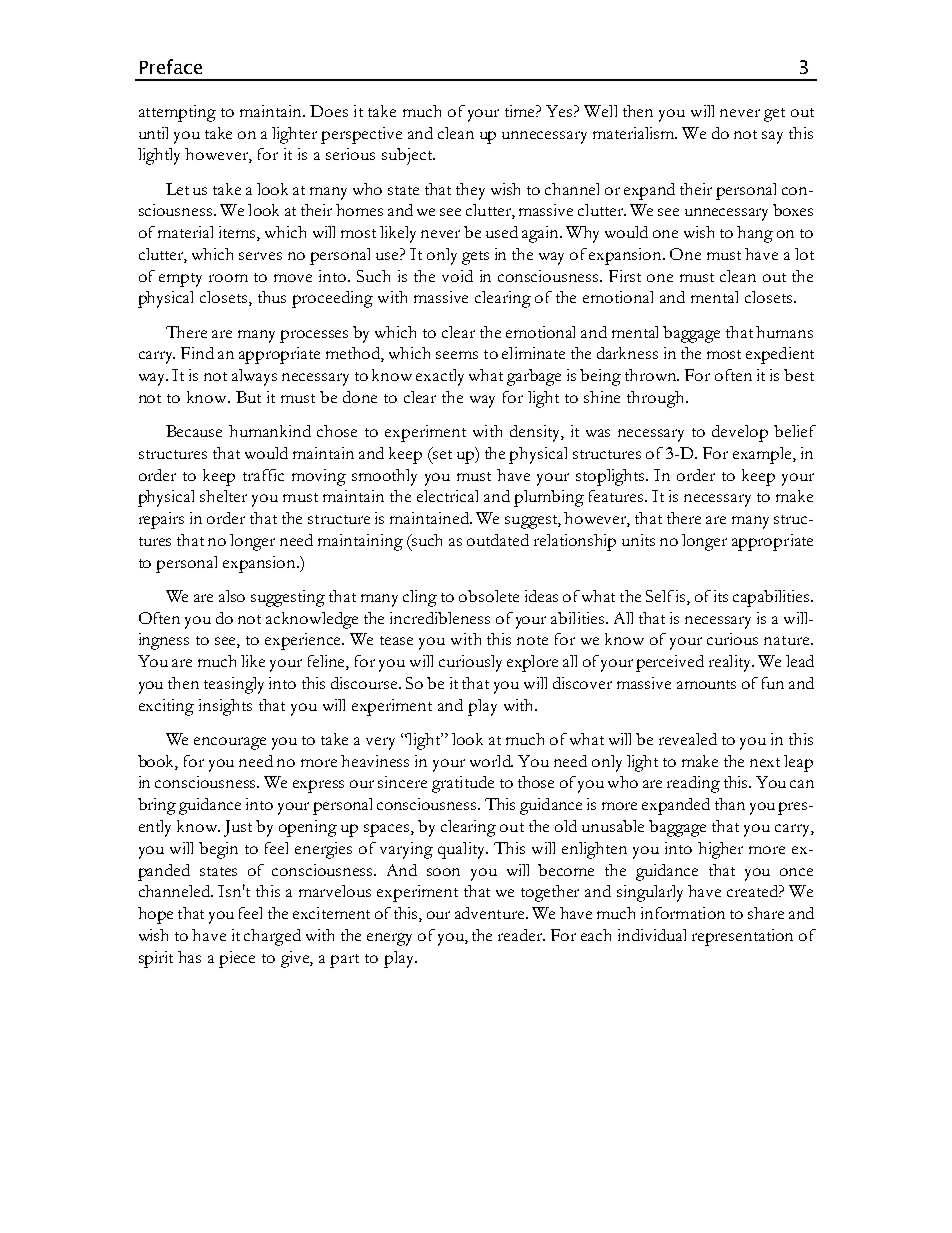 The image size is (952, 1233). I want to click on teasingly, so click(234, 685).
